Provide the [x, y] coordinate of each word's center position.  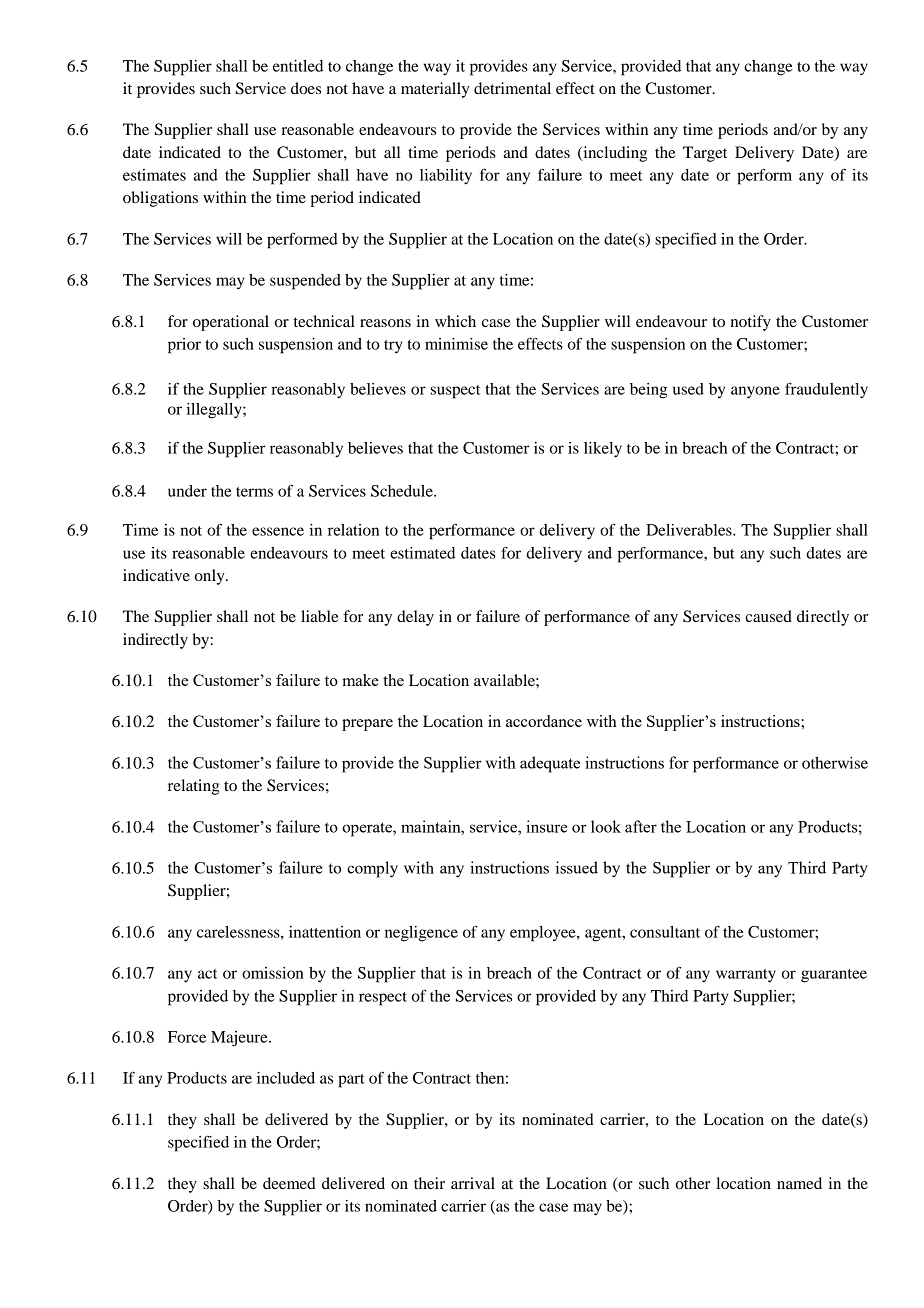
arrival [473, 1183]
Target [705, 154]
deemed [289, 1183]
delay [415, 618]
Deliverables [690, 530]
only [211, 577]
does [306, 88]
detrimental [512, 88]
